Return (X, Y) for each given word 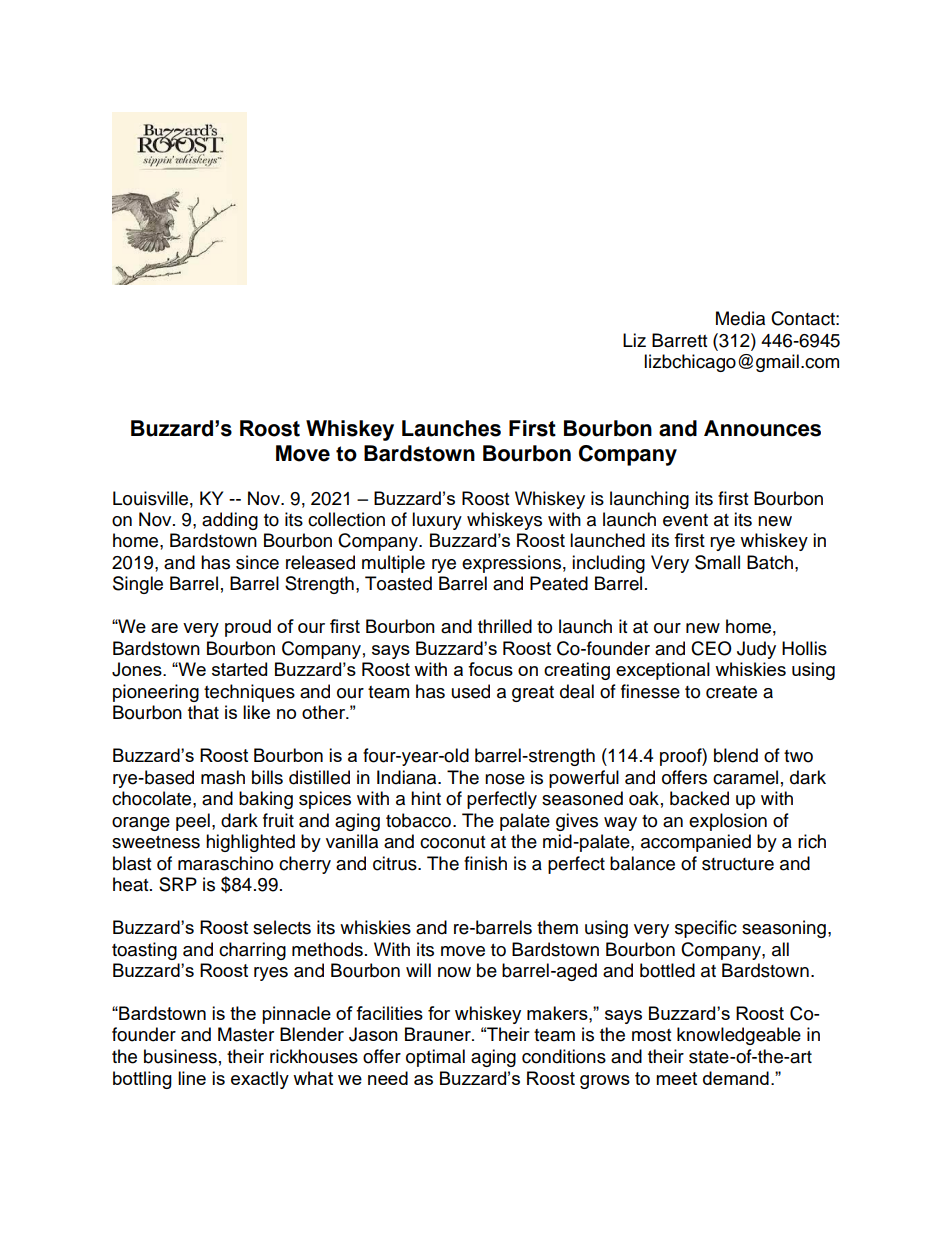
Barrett (679, 340)
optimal (435, 1058)
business (180, 1056)
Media (740, 318)
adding (230, 521)
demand (736, 1078)
